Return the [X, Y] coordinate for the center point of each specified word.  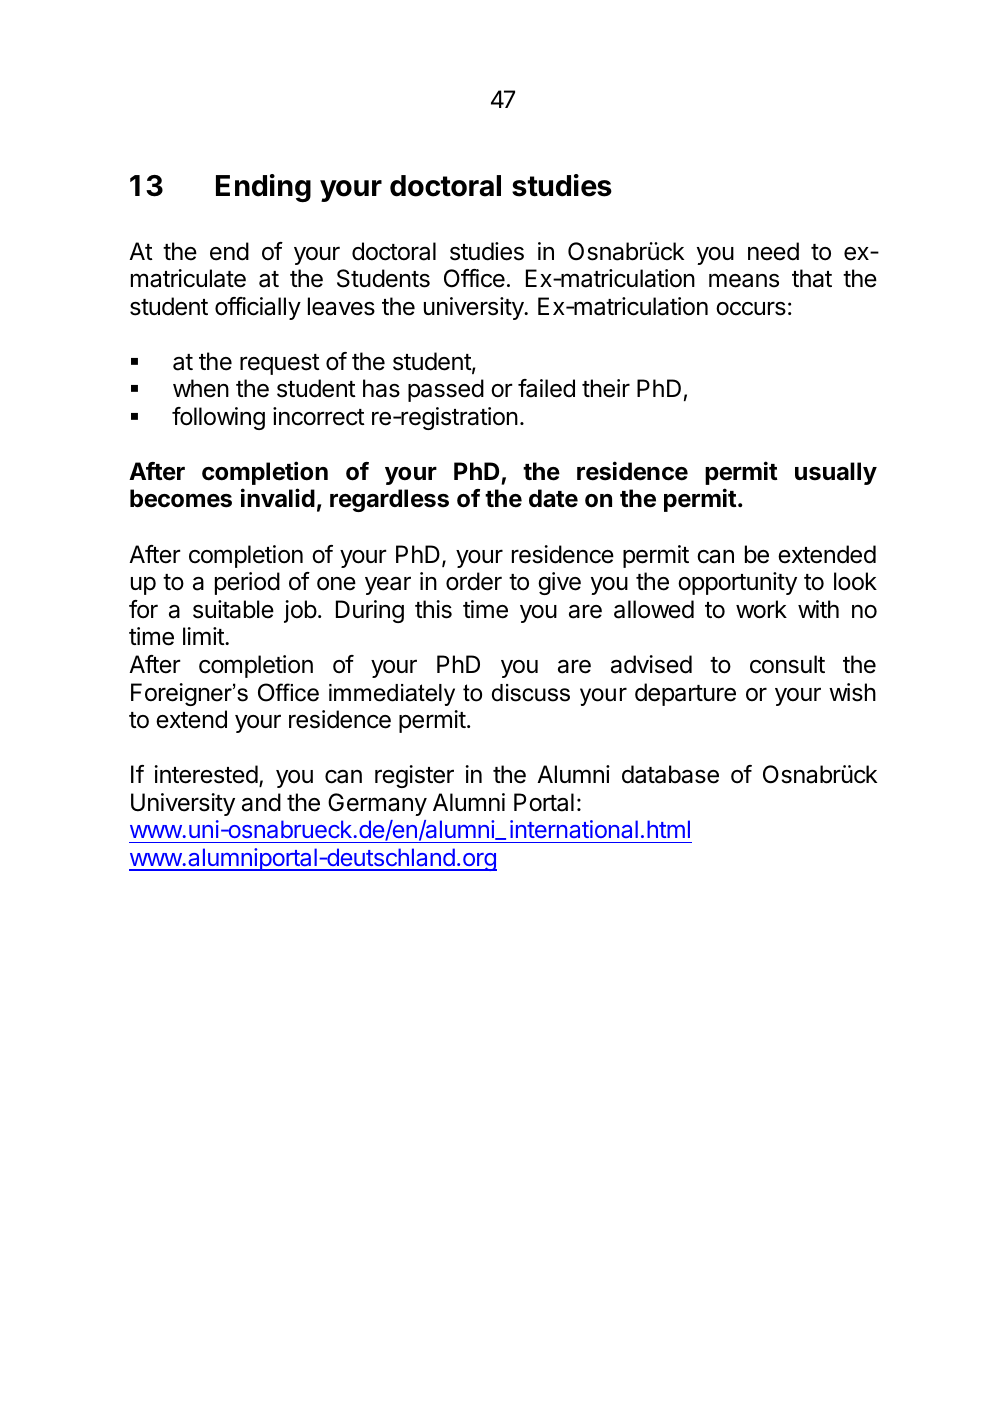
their [606, 388]
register [414, 776]
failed [546, 388]
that [812, 278]
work [761, 609]
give [559, 583]
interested [206, 774]
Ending [263, 188]
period [247, 583]
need [773, 251]
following [218, 418]
